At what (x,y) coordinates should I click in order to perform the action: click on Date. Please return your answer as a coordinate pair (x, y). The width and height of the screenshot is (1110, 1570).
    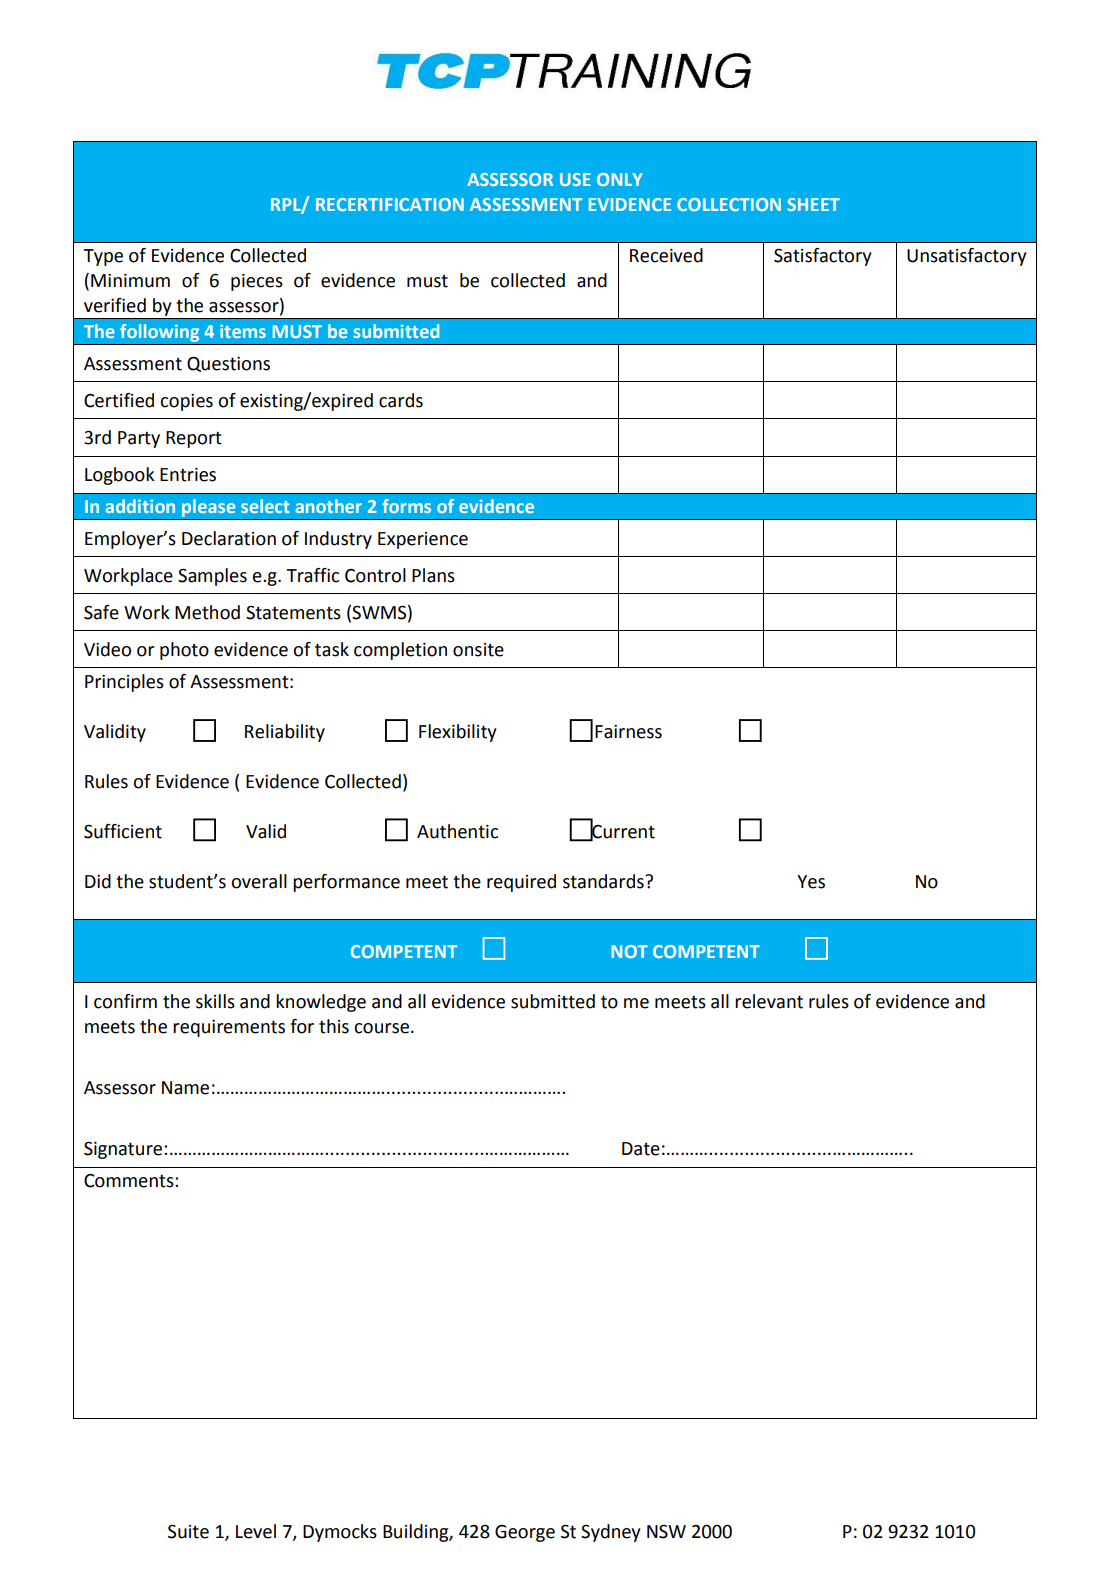
    Looking at the image, I should click on (641, 1149).
